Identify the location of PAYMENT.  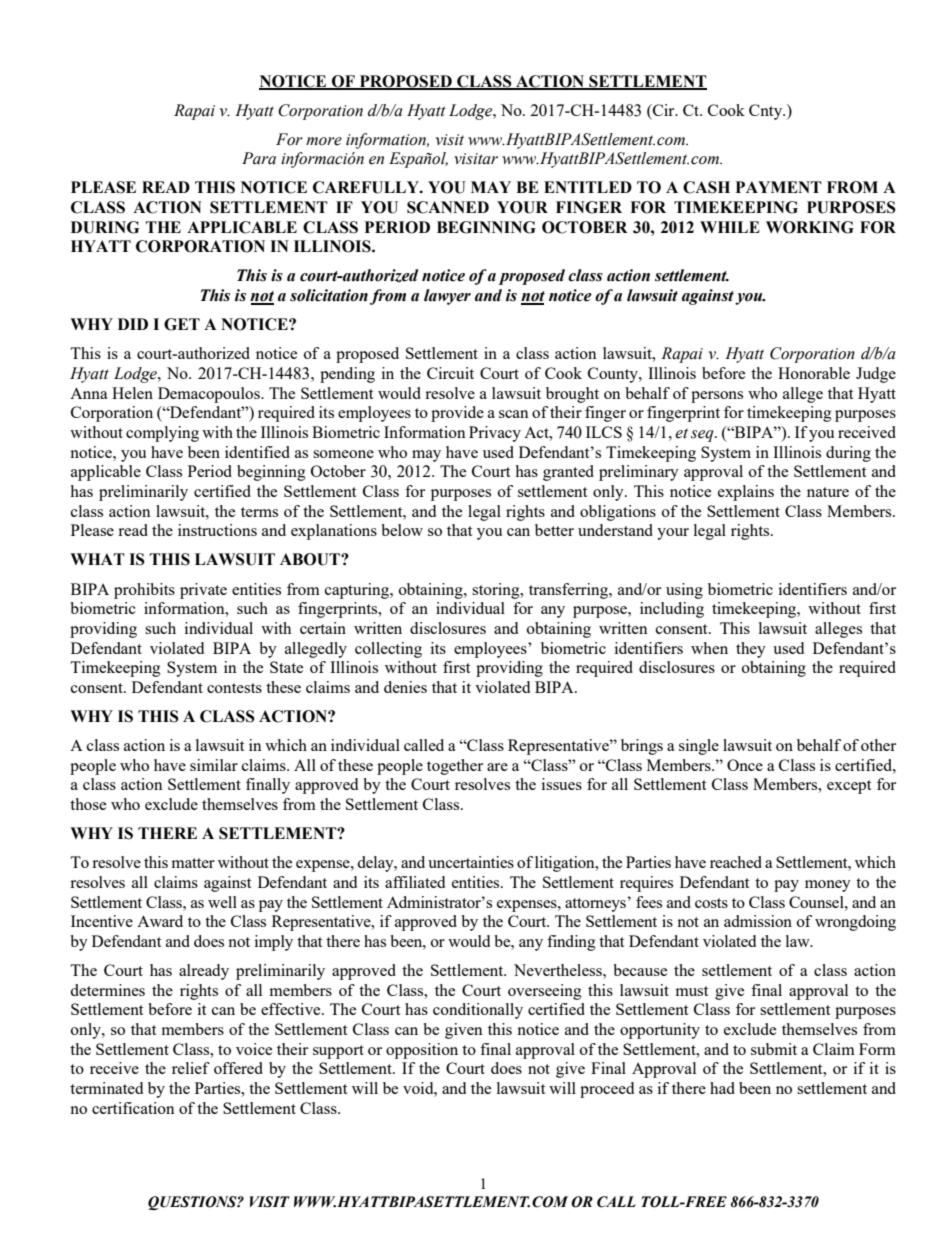
(779, 187).
